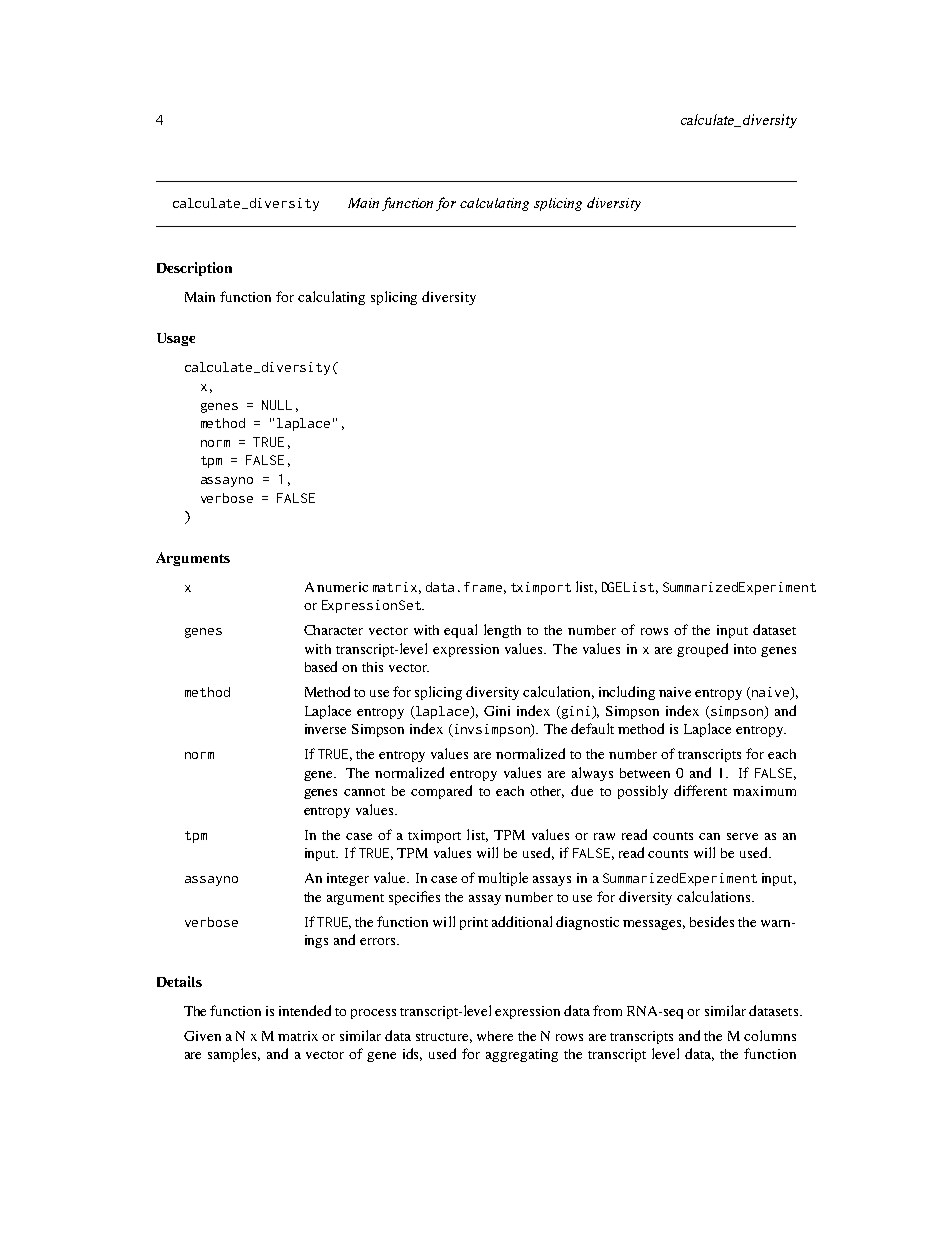 Image resolution: width=952 pixels, height=1233 pixels. Describe the element at coordinates (495, 1036) in the page. I see `where` at that location.
